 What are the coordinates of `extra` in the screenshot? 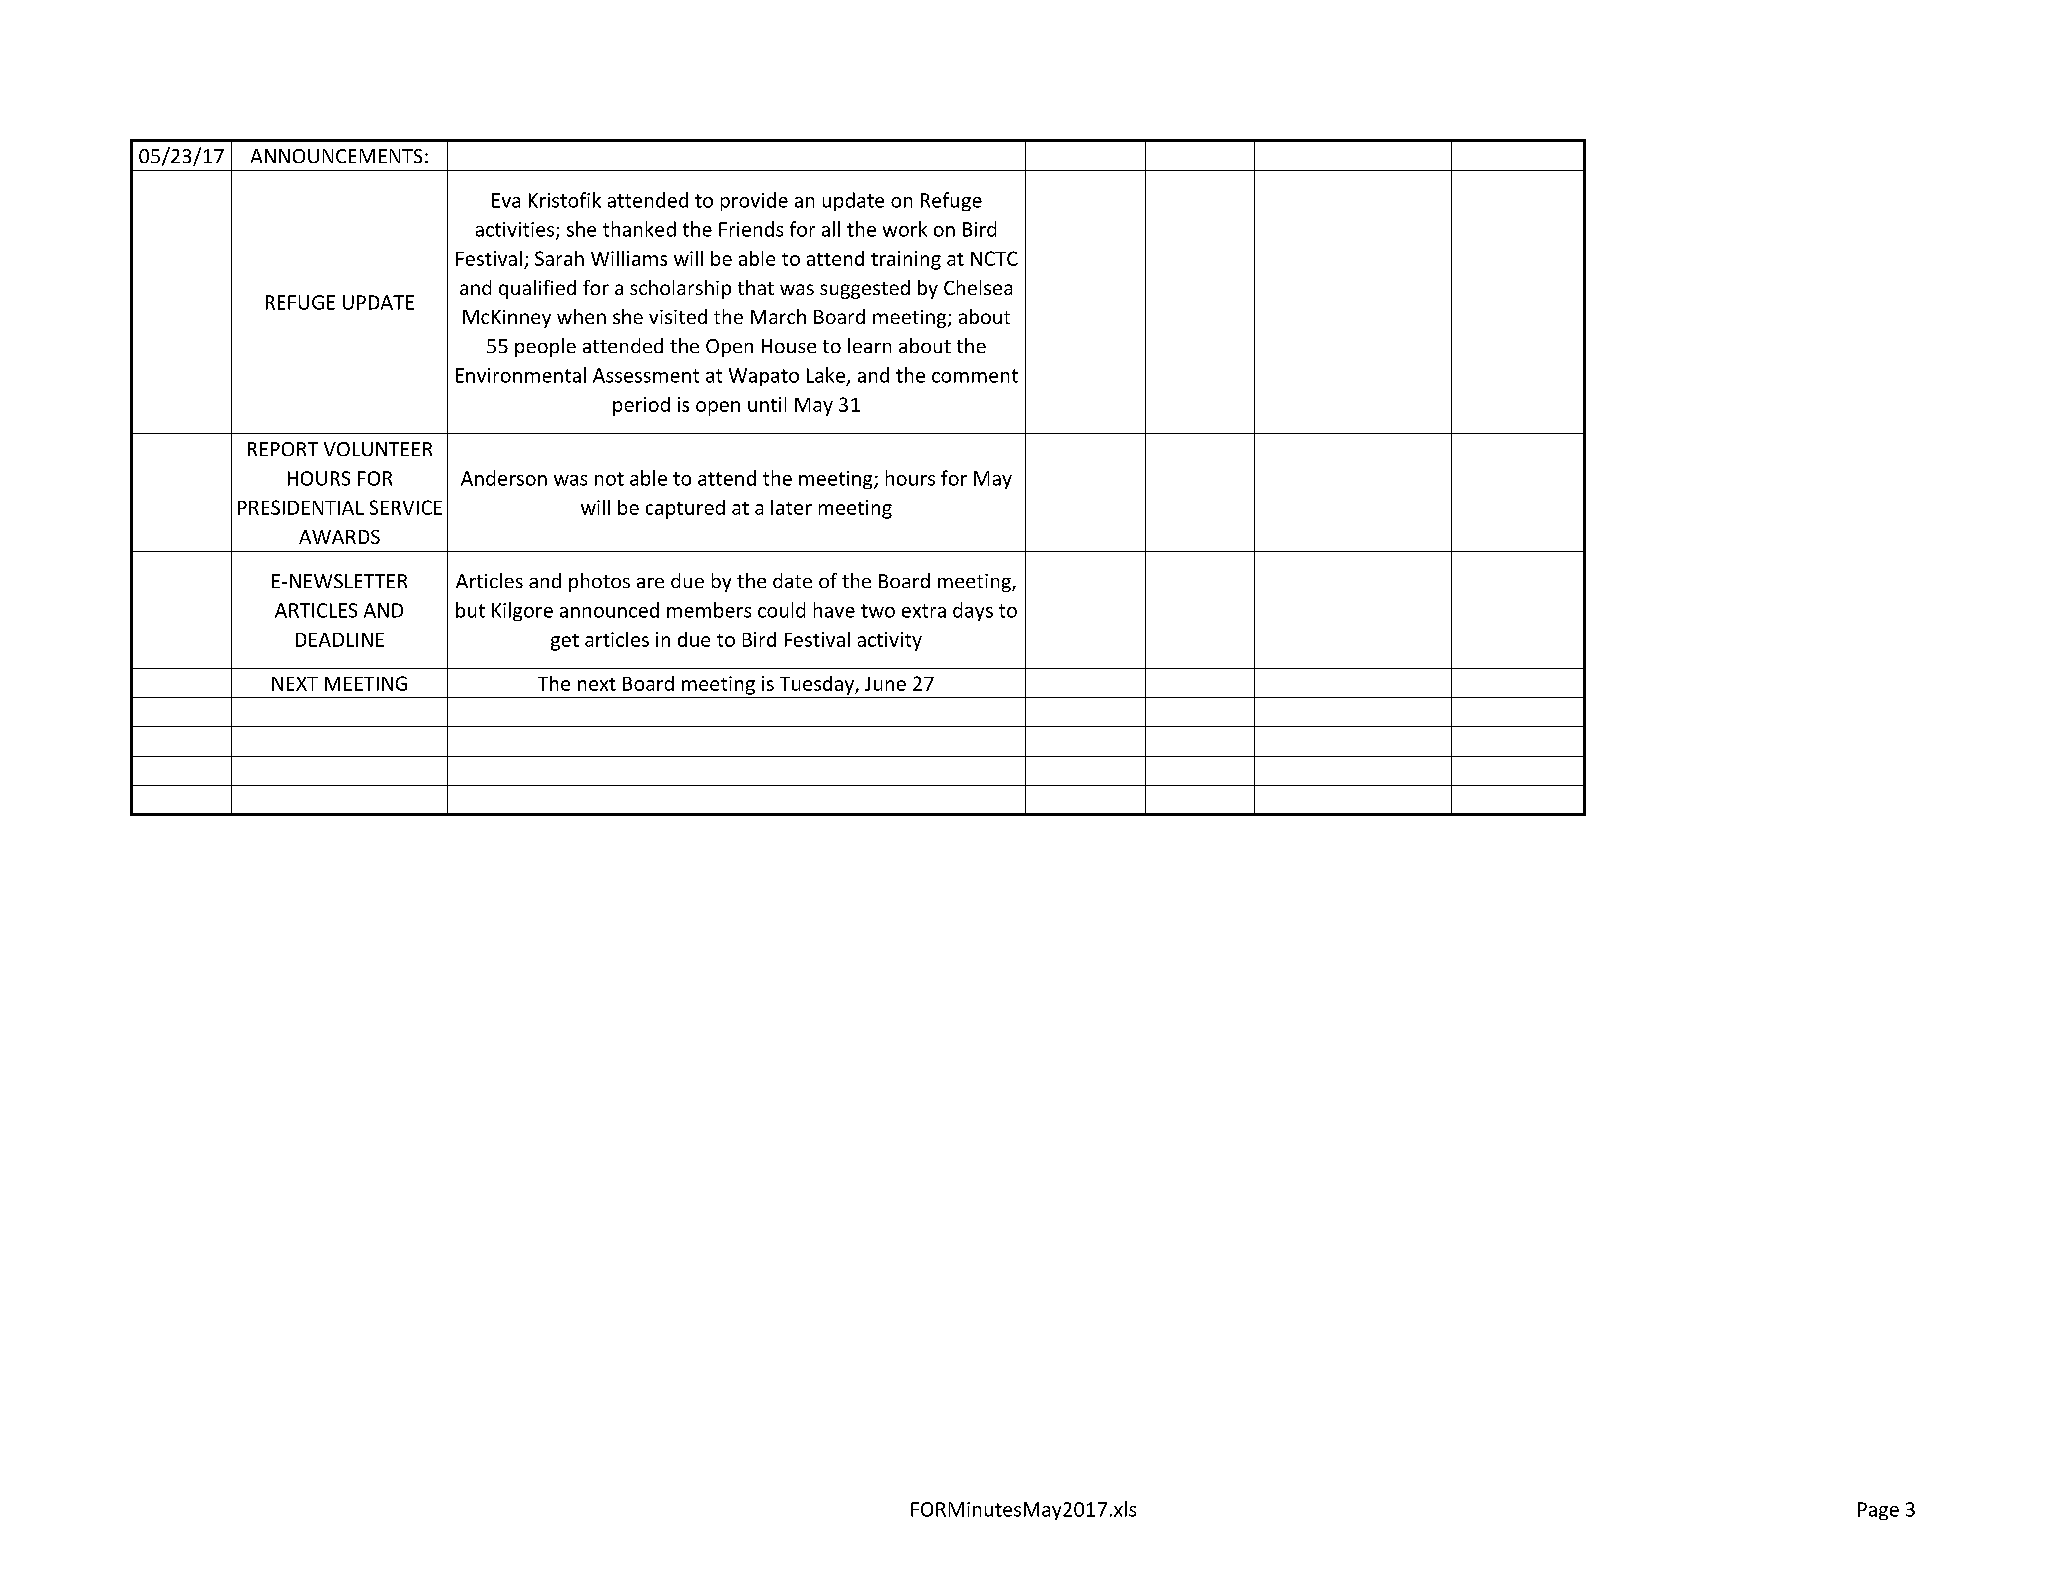 It's located at (924, 611).
